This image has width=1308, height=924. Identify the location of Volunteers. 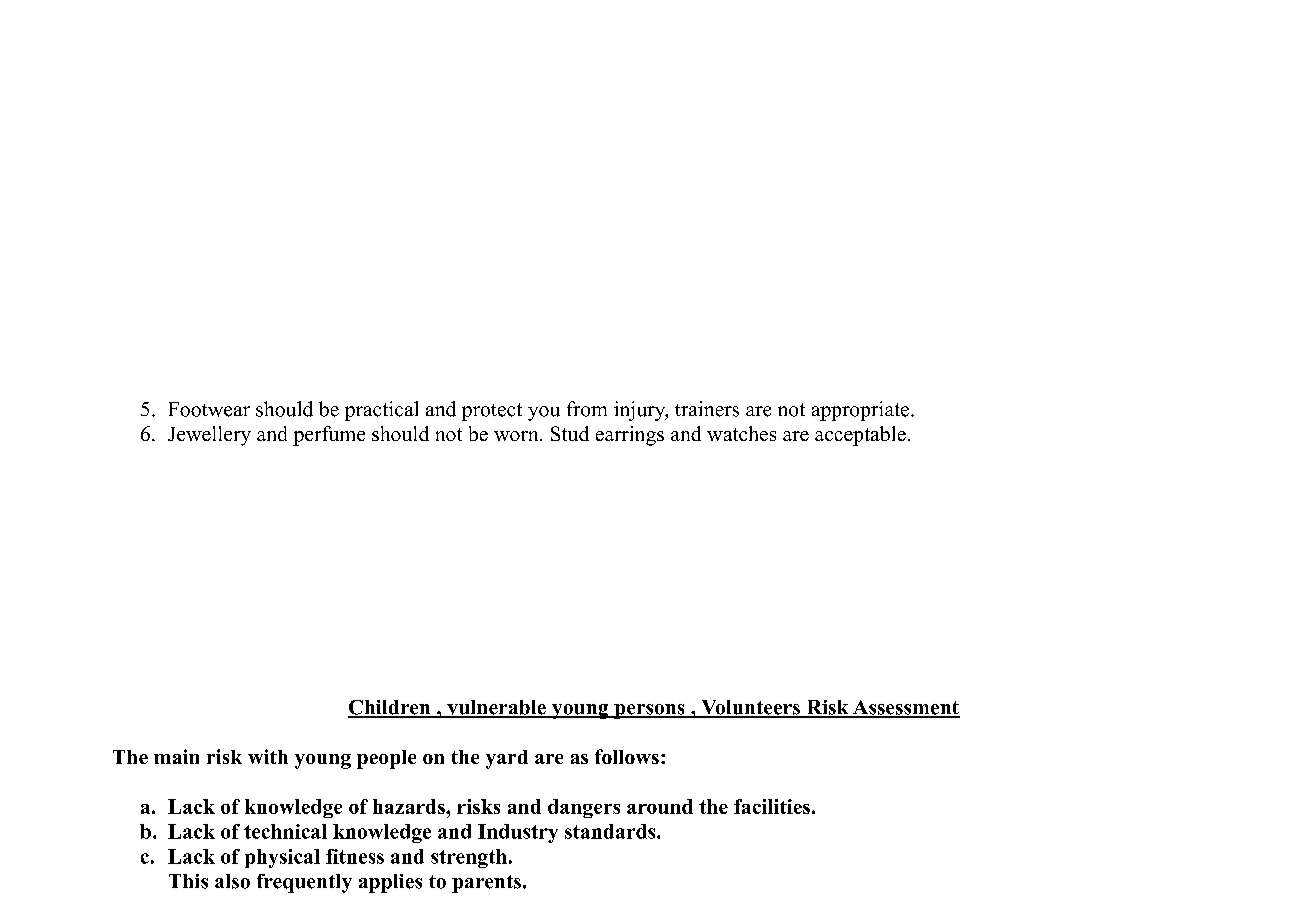
(750, 708).
